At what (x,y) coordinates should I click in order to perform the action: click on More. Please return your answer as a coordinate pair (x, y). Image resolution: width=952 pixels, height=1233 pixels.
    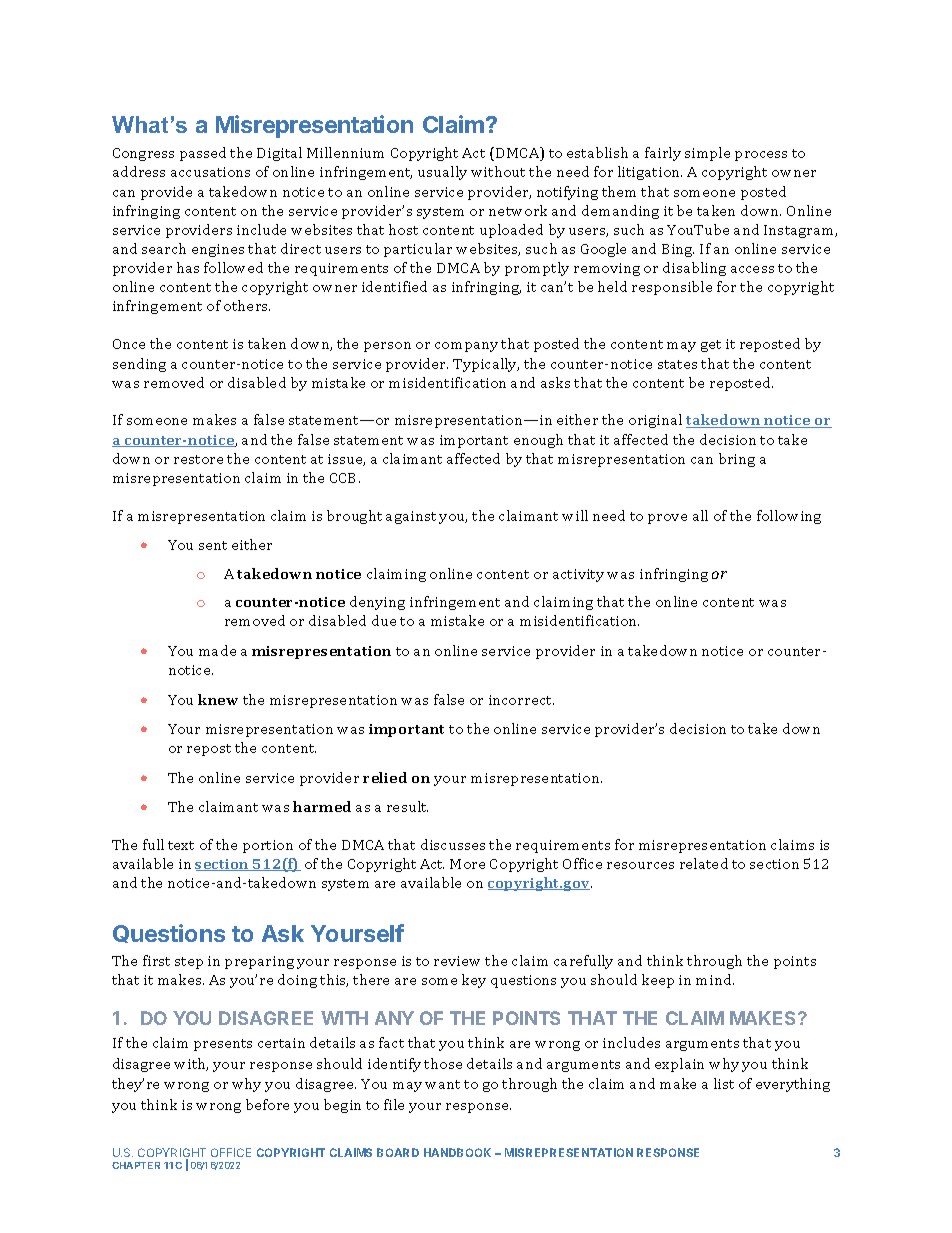
    Looking at the image, I should click on (467, 864).
